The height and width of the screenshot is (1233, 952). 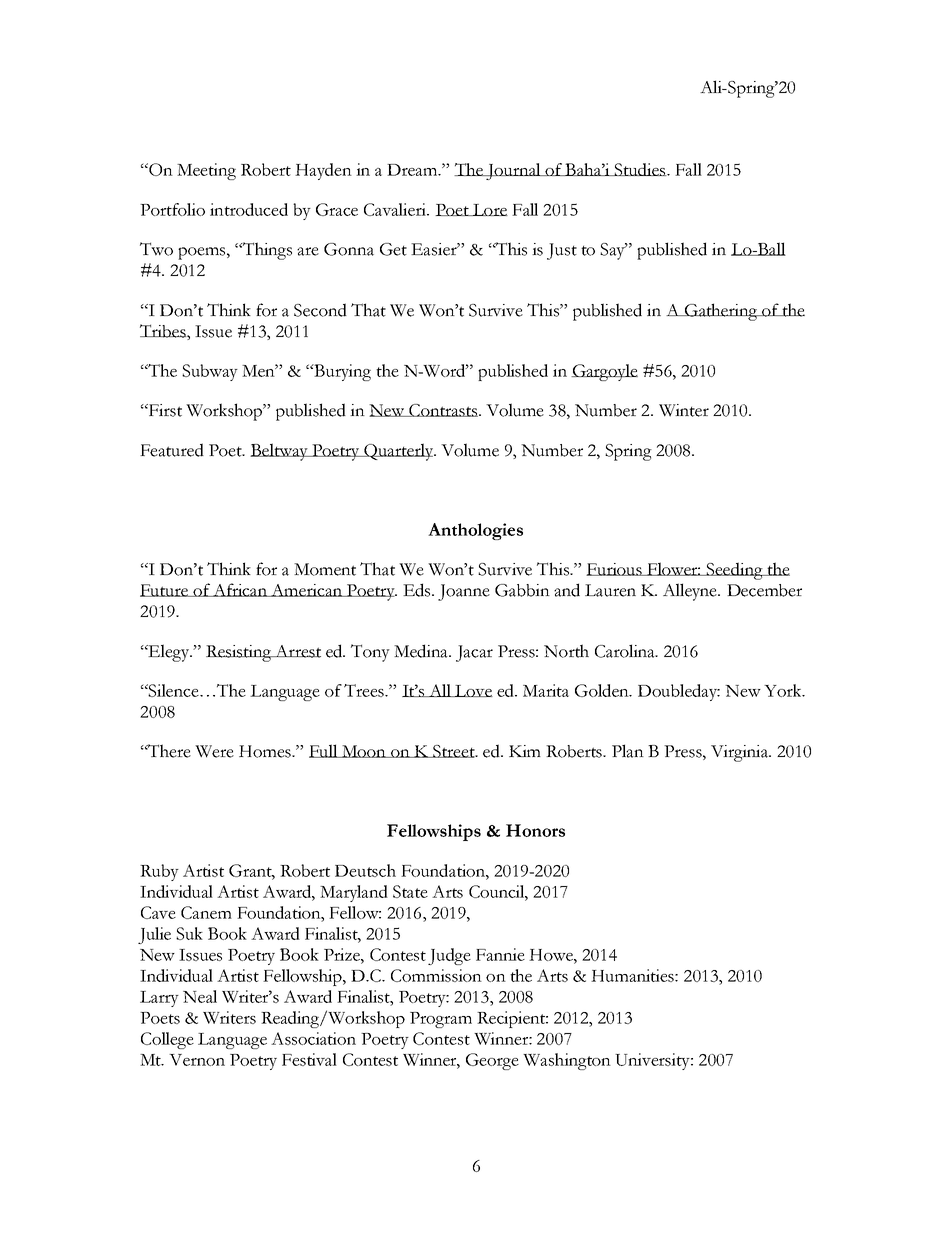 I want to click on Virginia, so click(x=741, y=753).
